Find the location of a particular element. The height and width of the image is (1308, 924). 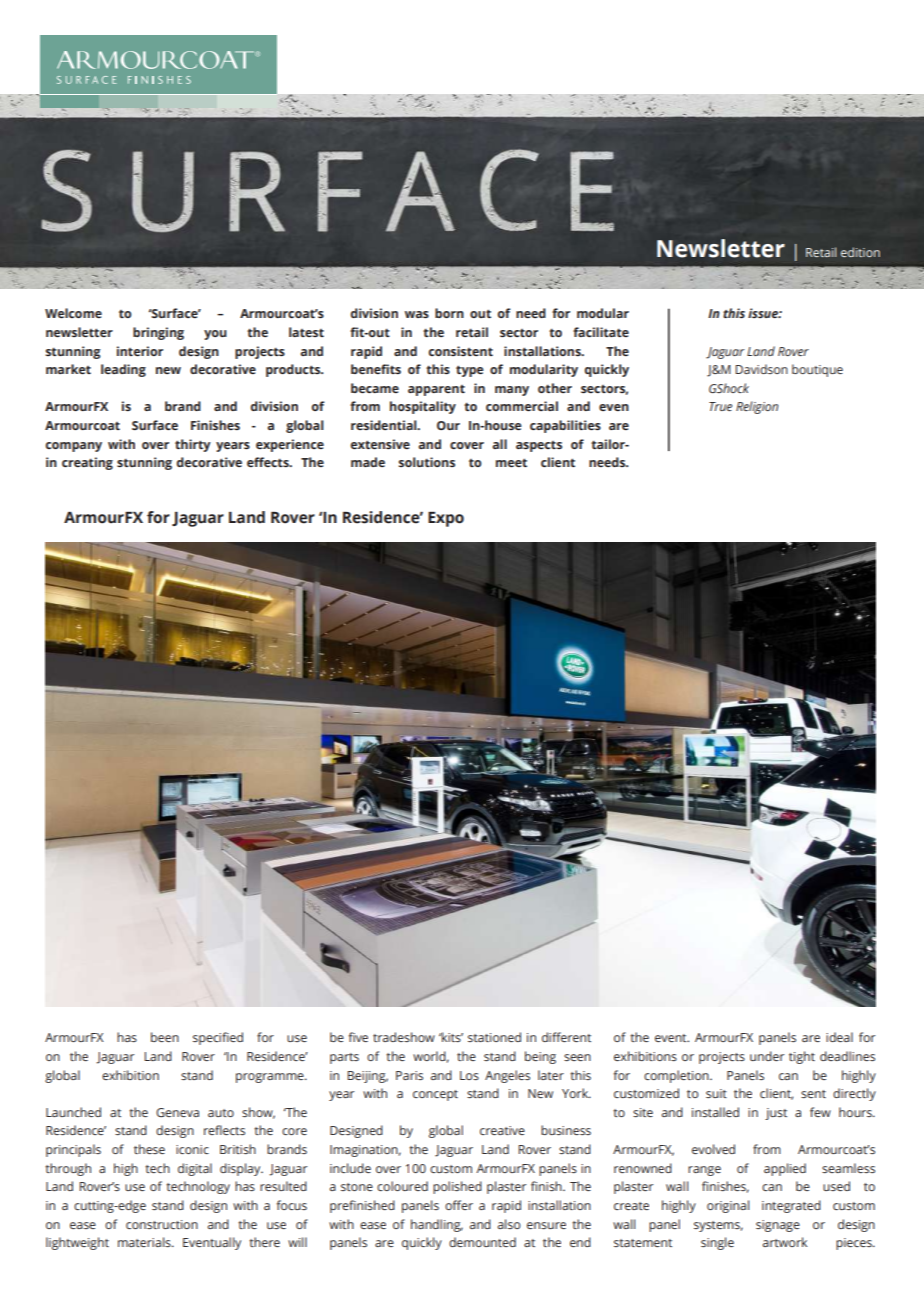

bringing is located at coordinates (158, 333).
